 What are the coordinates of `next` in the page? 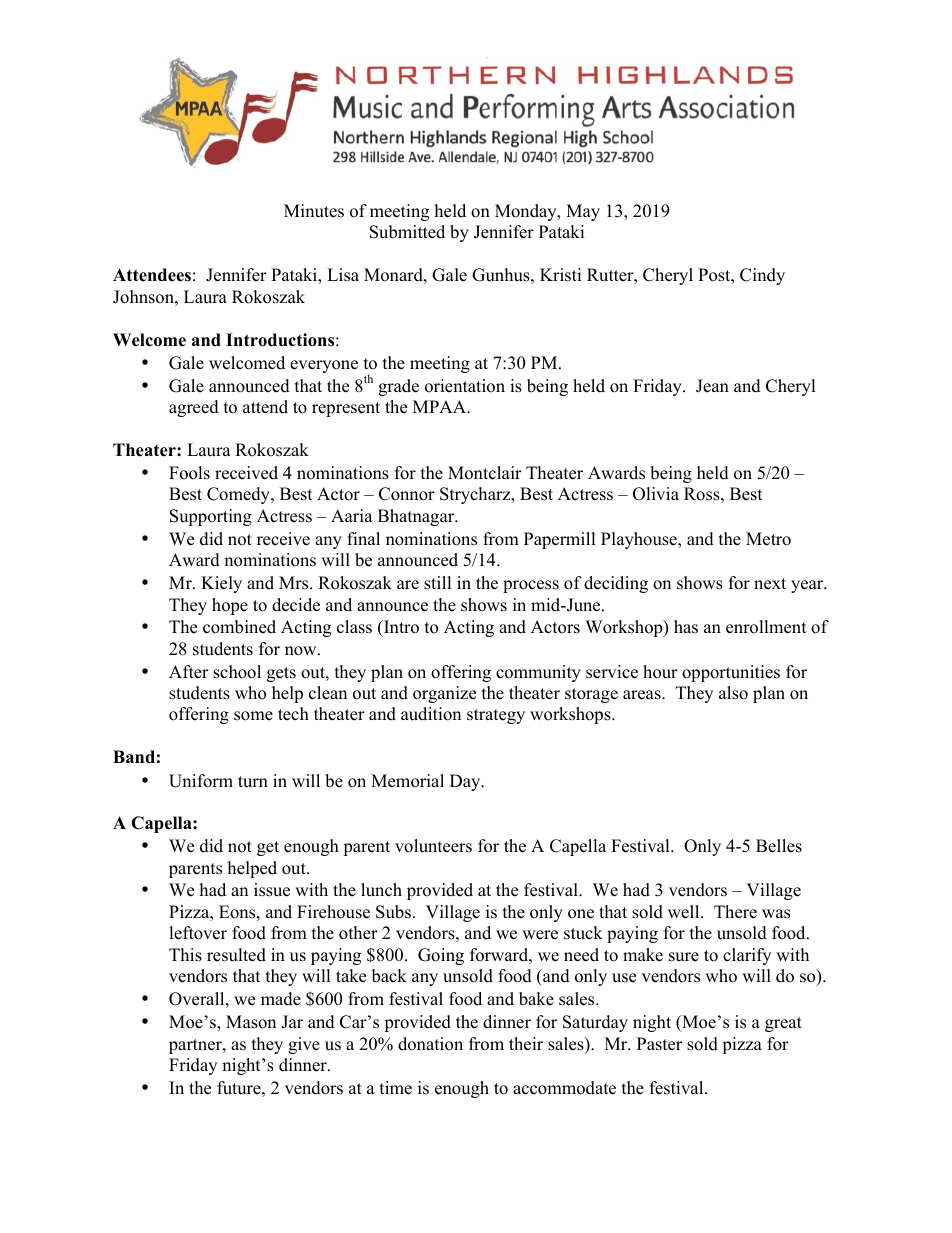 It's located at (770, 584).
